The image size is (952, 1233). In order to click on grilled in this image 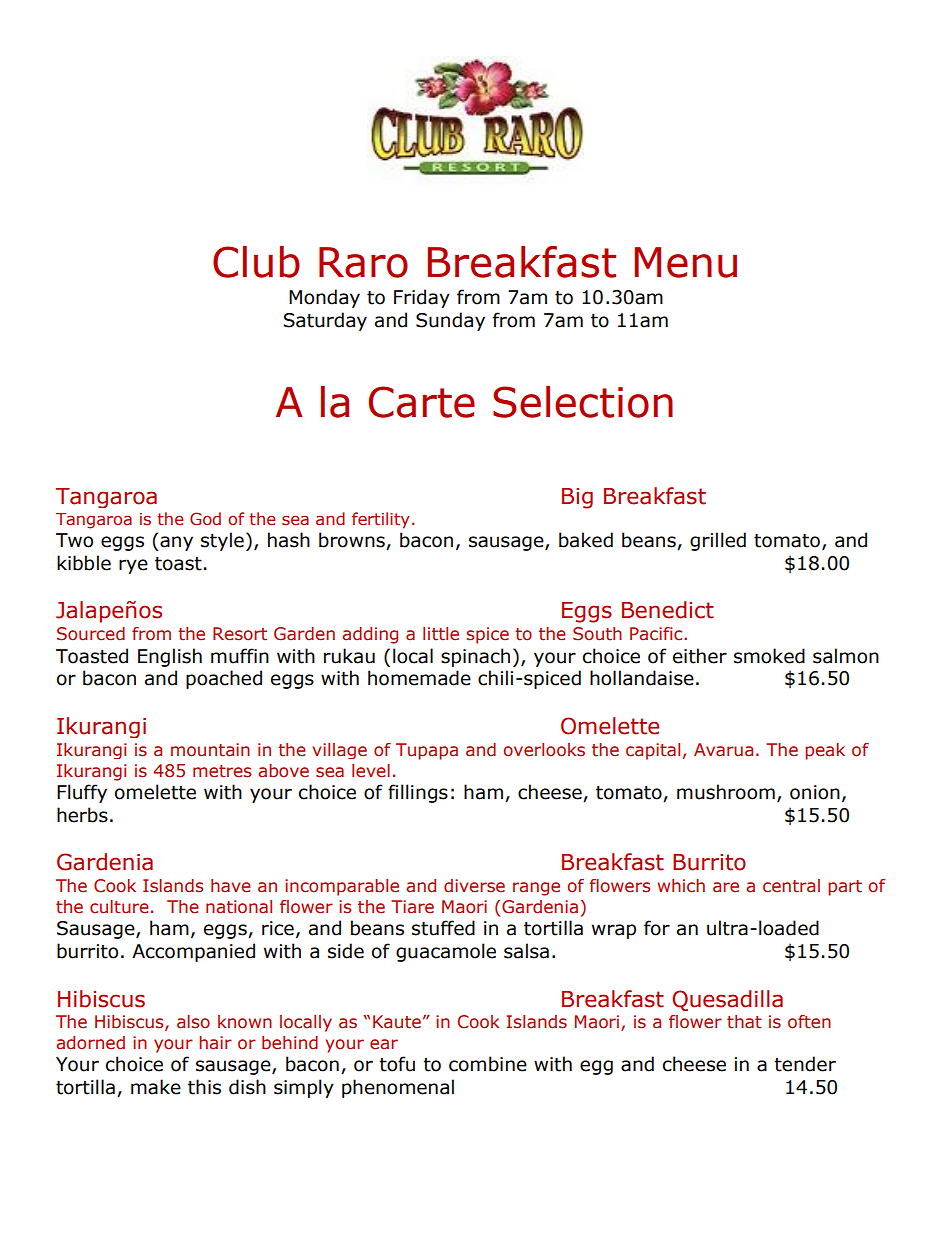, I will do `click(718, 541)`.
